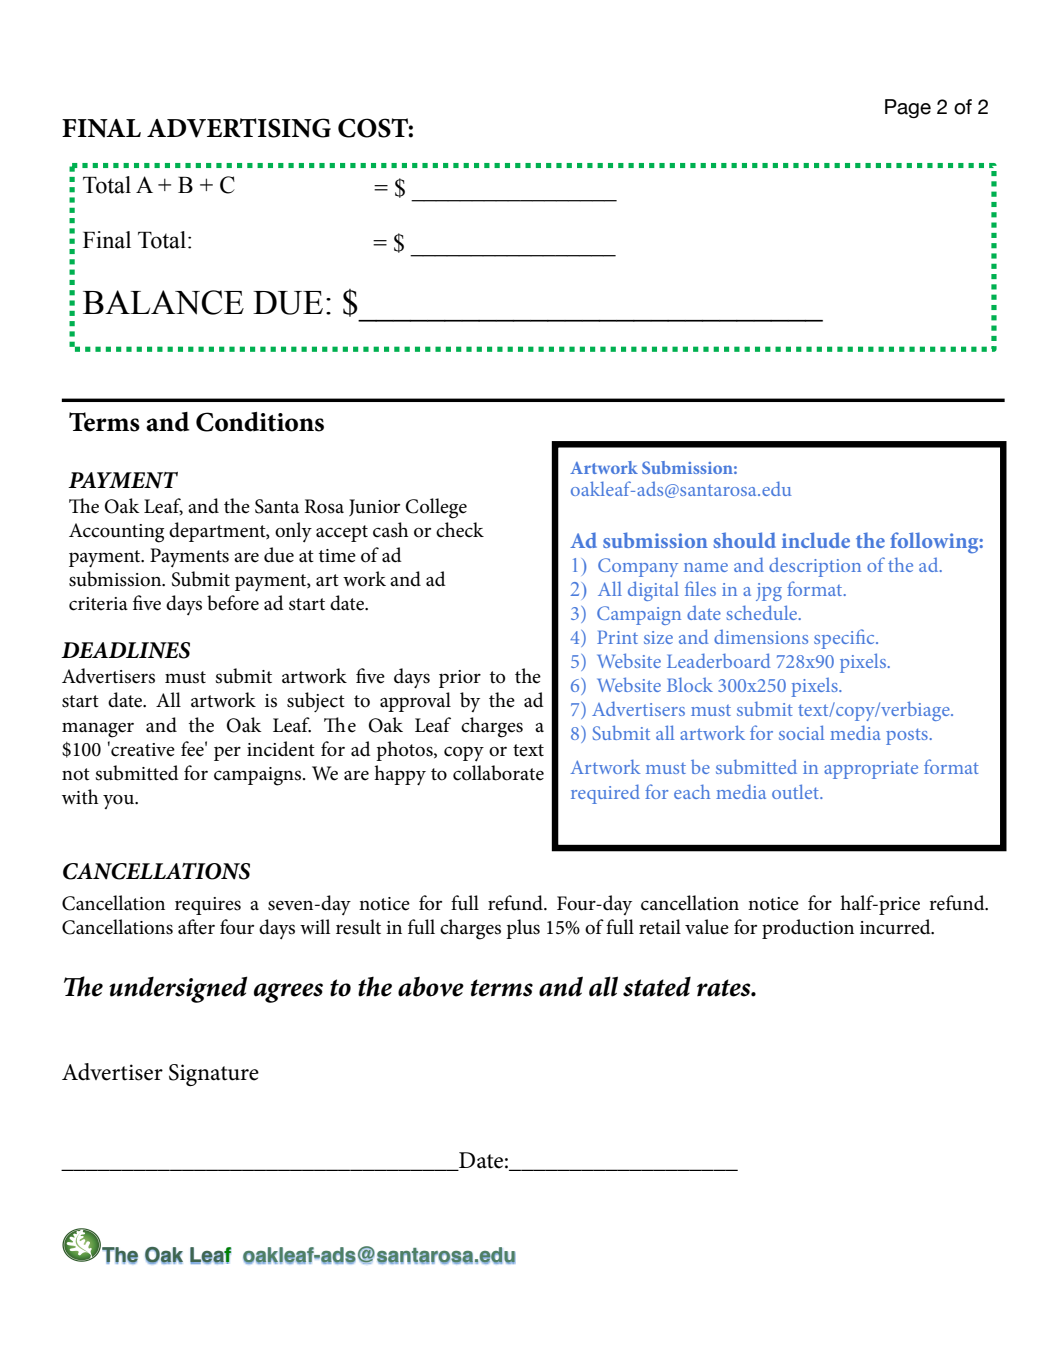 This page has width=1051, height=1360. I want to click on Signature, so click(214, 1075).
